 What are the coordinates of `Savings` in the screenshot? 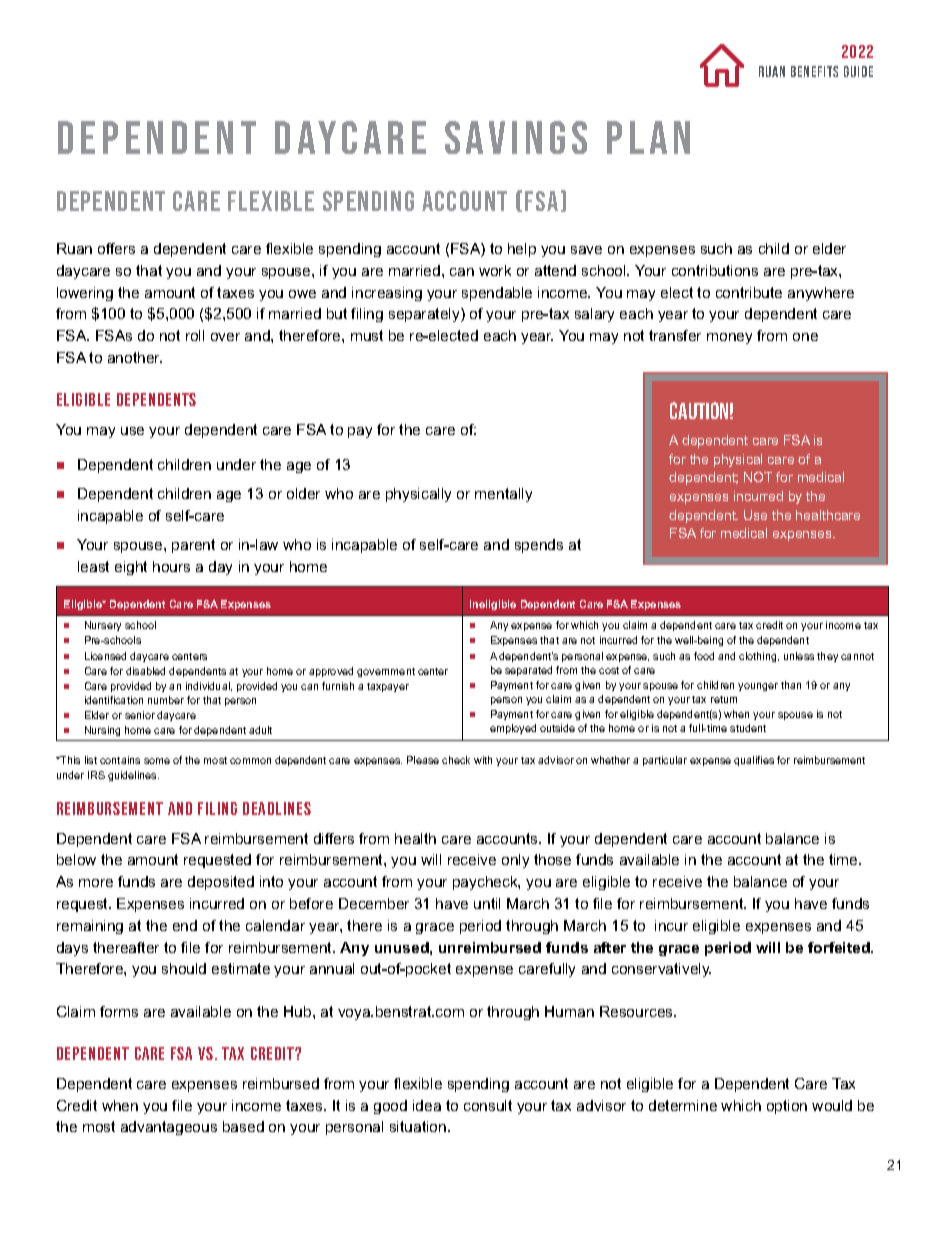 It's located at (516, 137).
